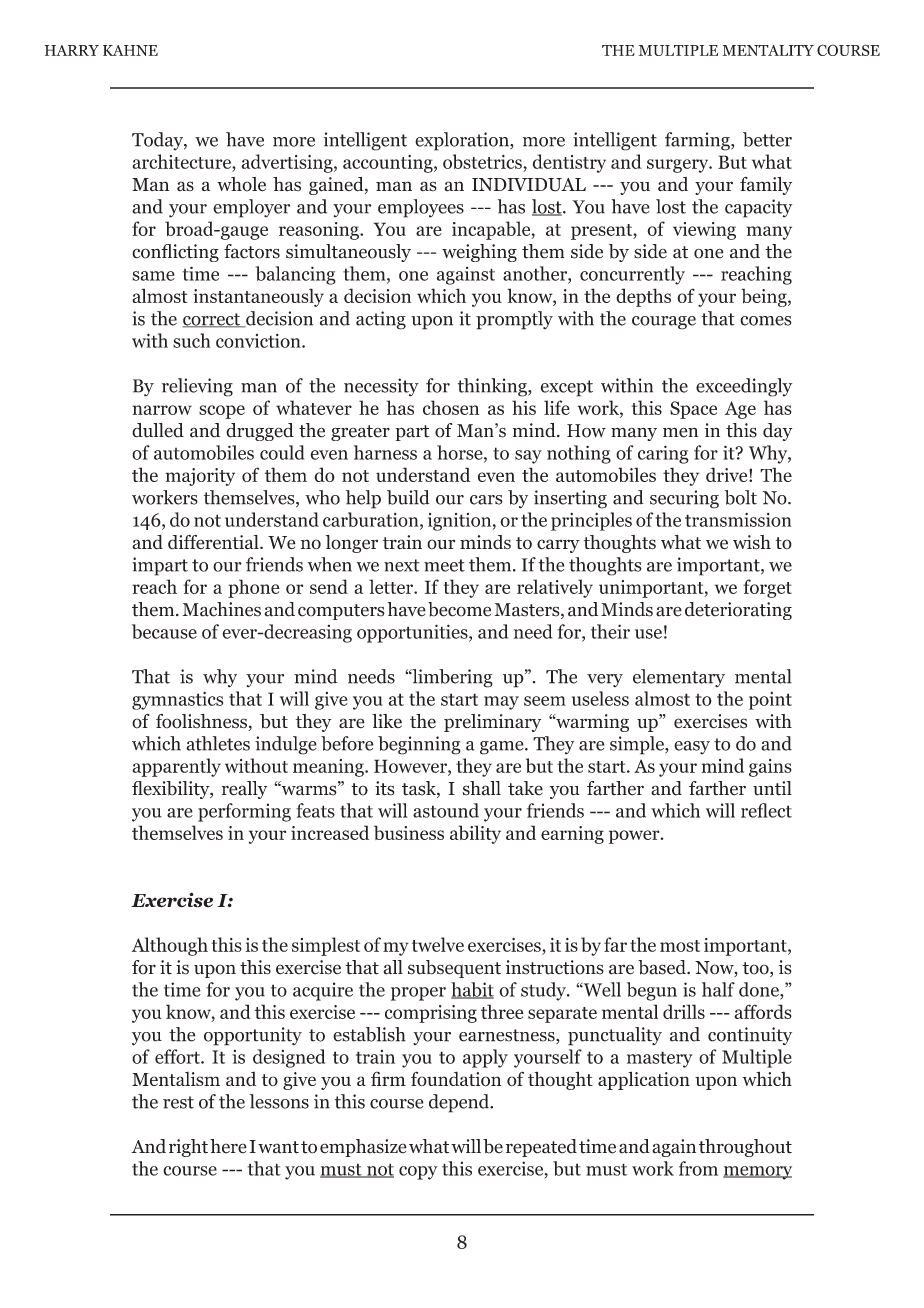 The image size is (924, 1308). What do you see at coordinates (446, 810) in the screenshot?
I see `astound` at bounding box center [446, 810].
